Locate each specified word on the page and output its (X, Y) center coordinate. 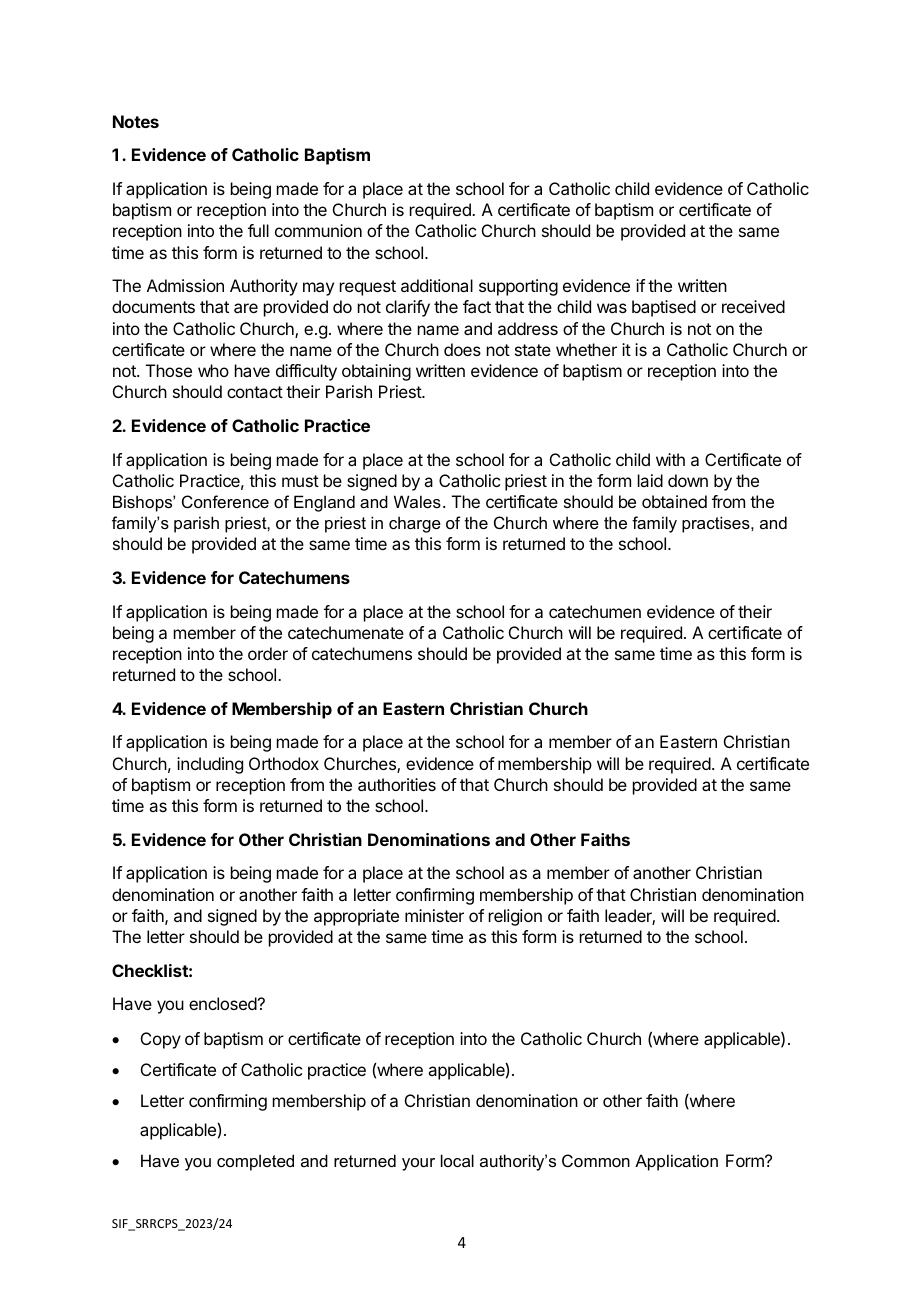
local (457, 1160)
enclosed (223, 1003)
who (213, 370)
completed (255, 1162)
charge (415, 524)
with (670, 459)
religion (515, 917)
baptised (664, 308)
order (268, 653)
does (462, 349)
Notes (136, 121)
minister (434, 915)
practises (717, 524)
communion (318, 230)
